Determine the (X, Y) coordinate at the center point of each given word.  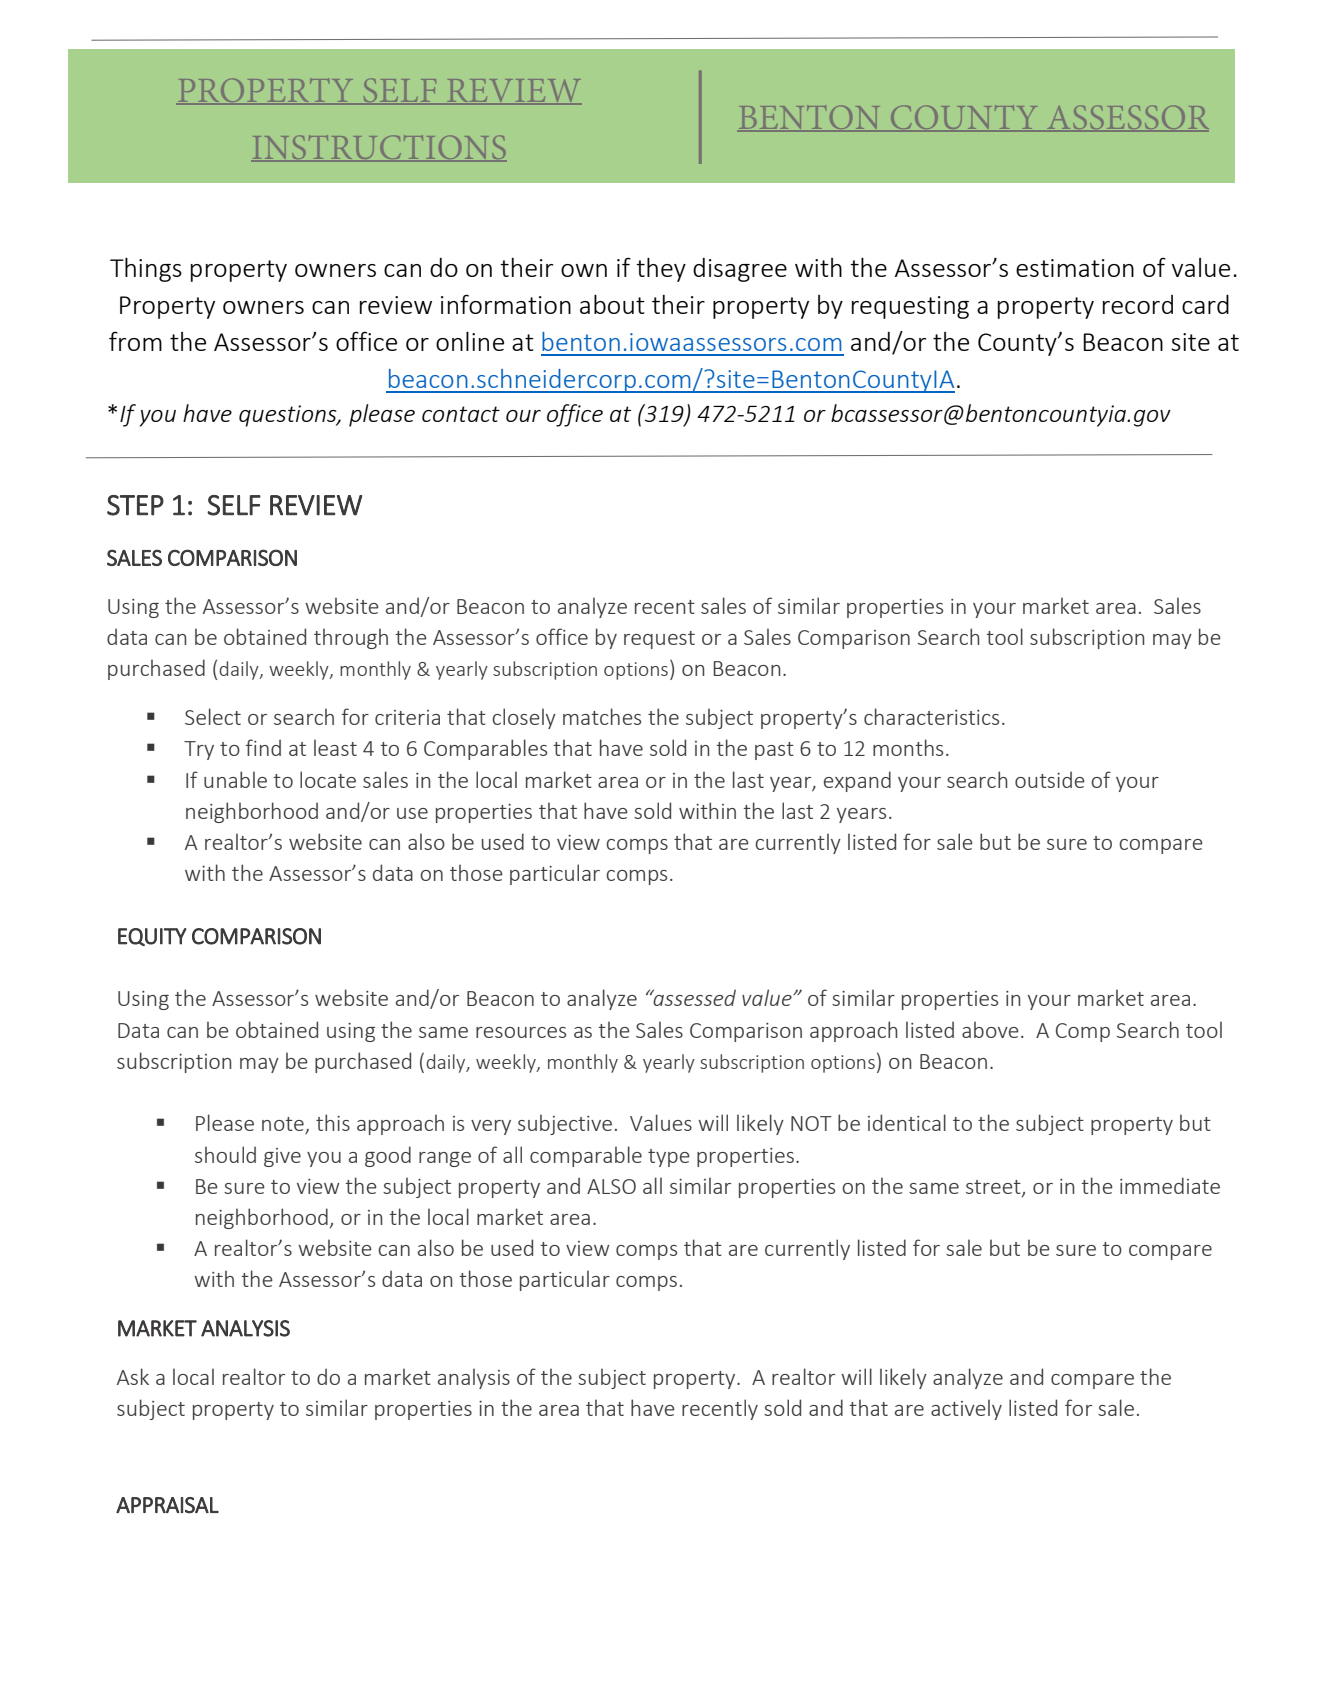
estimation (1075, 268)
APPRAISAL (167, 1505)
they (661, 269)
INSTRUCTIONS (379, 148)
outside (1050, 779)
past (774, 751)
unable (235, 779)
